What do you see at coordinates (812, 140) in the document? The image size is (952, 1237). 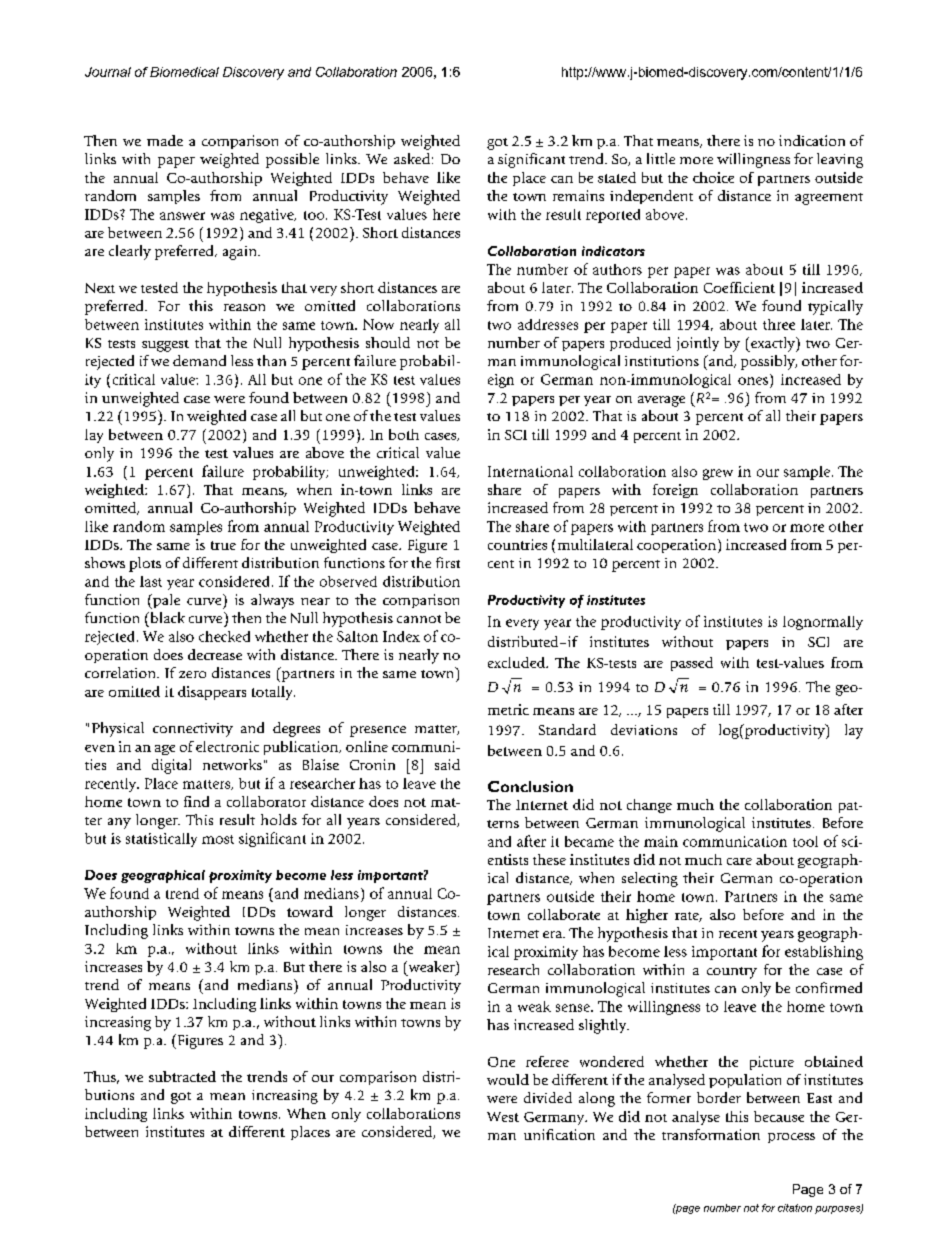 I see `indication` at bounding box center [812, 140].
